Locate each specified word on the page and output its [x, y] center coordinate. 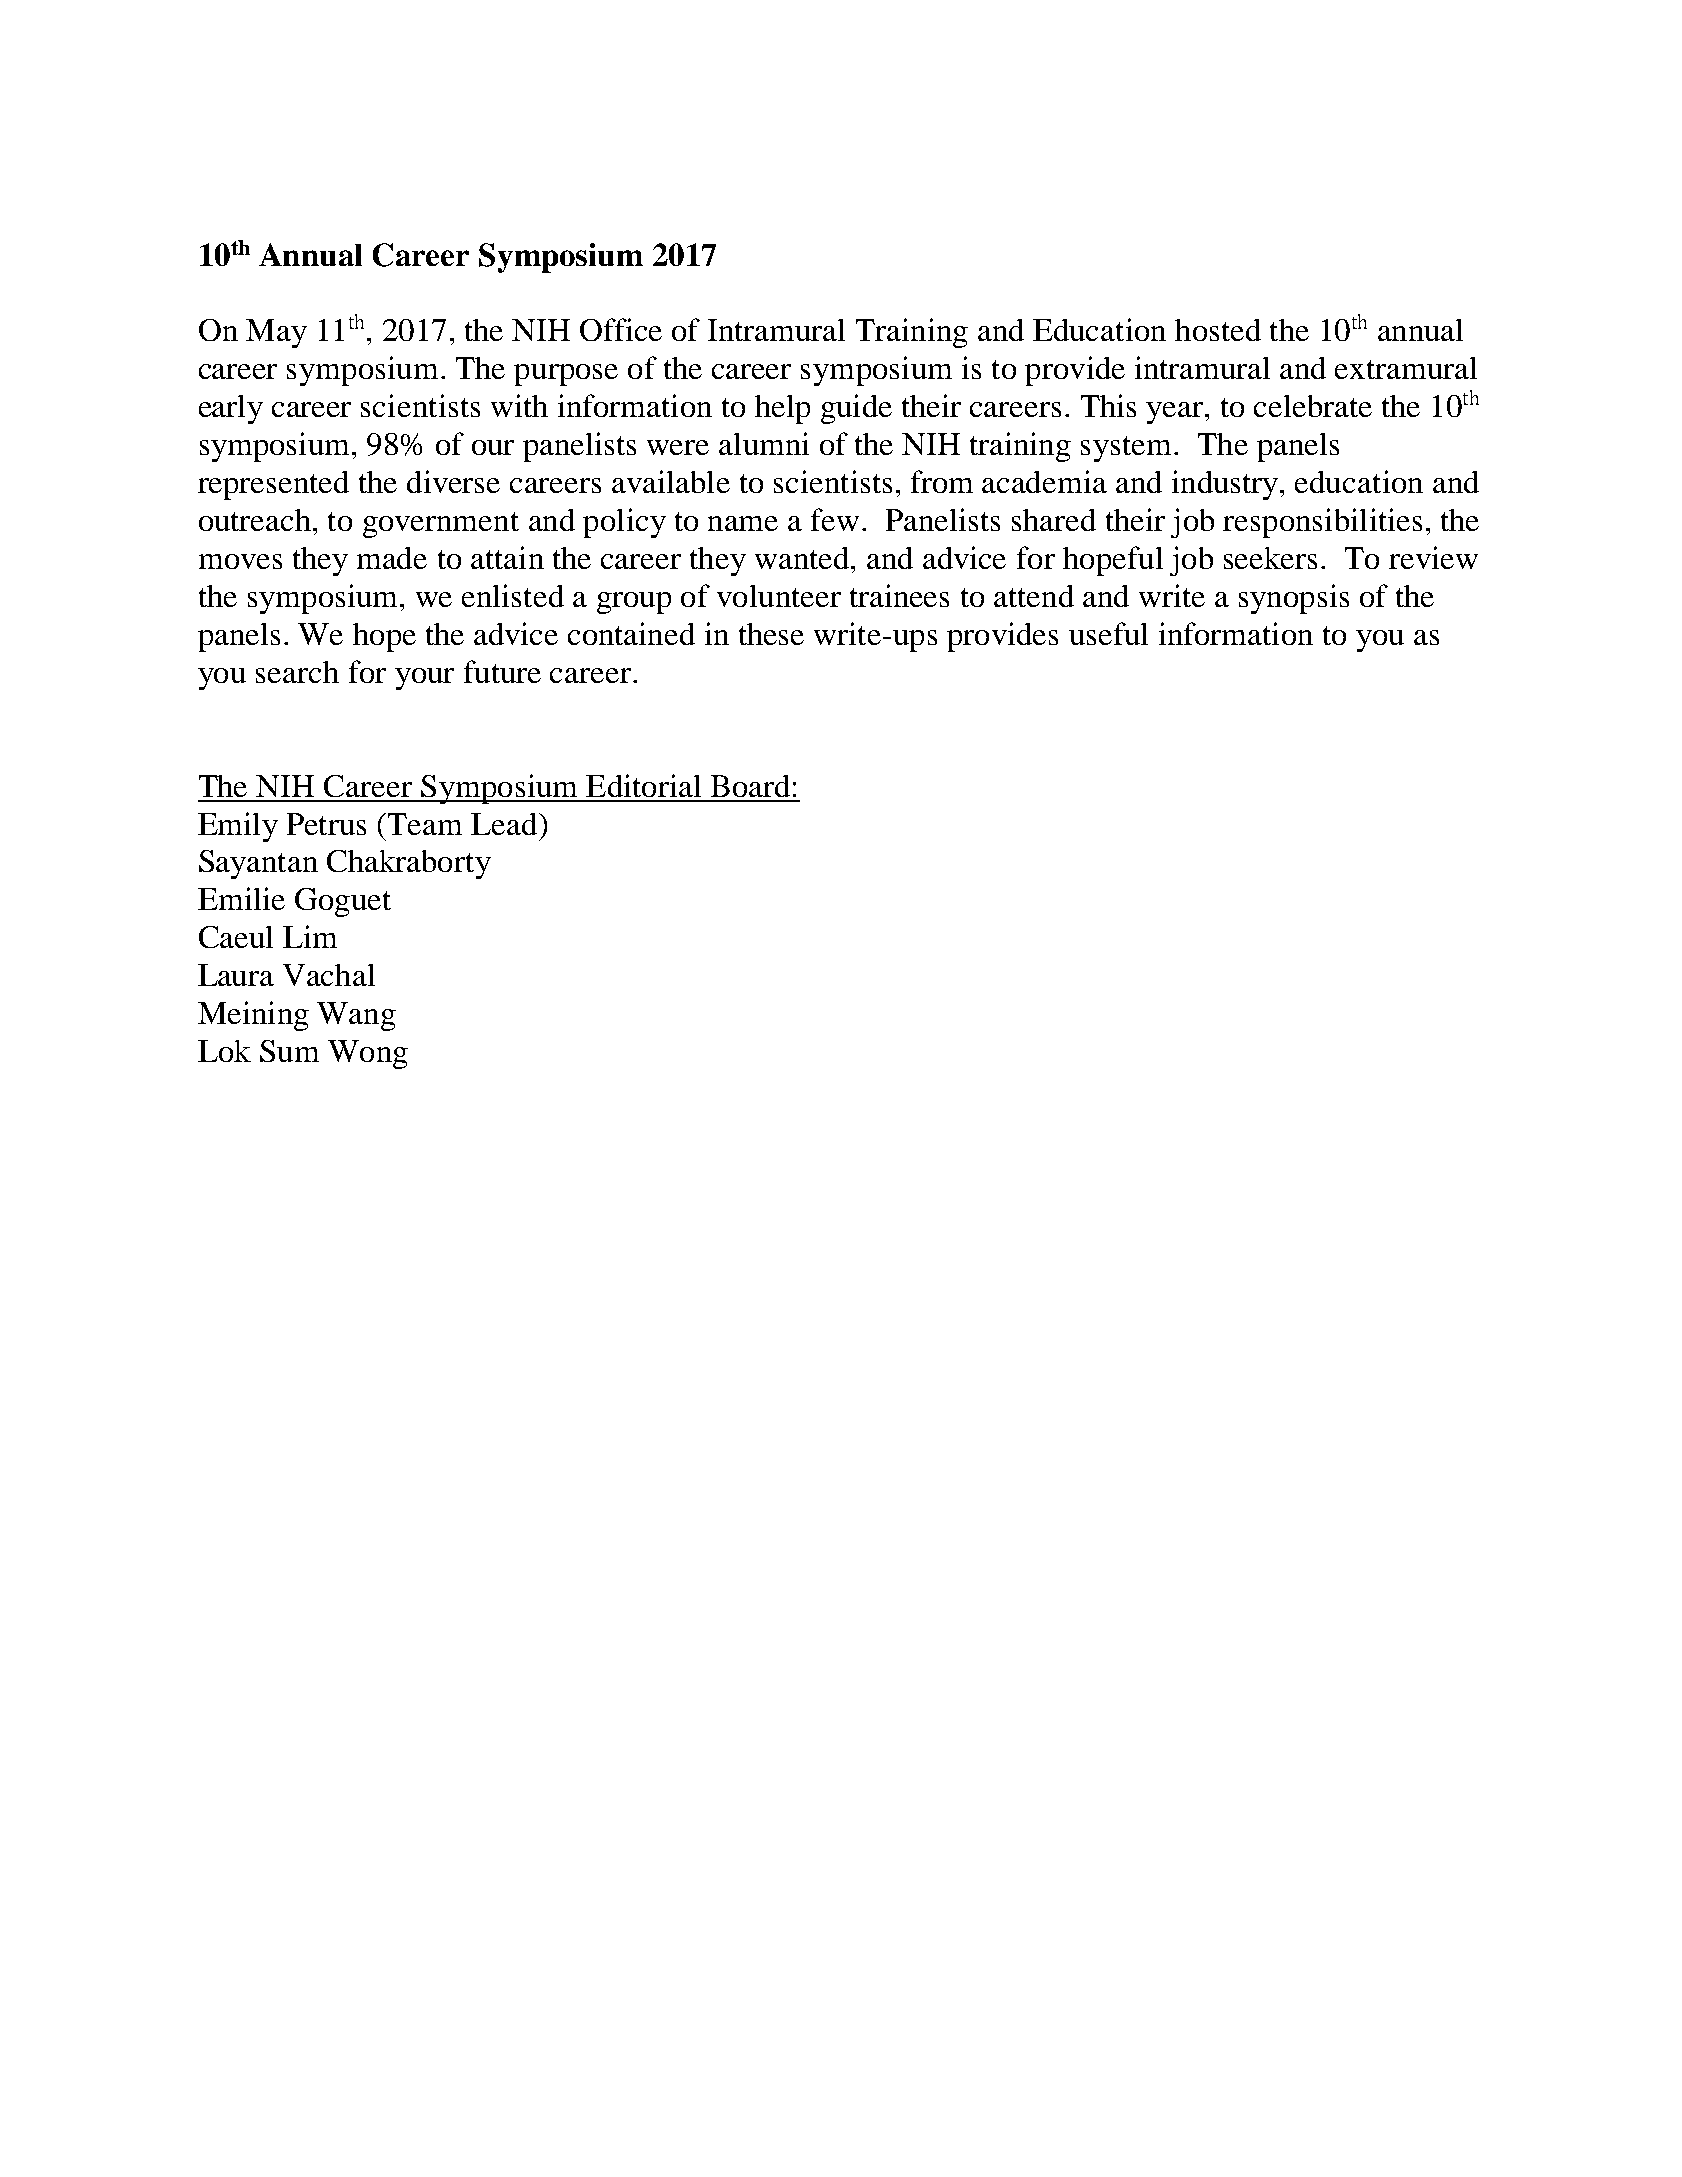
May [276, 333]
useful [1108, 633]
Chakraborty [409, 864]
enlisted [513, 595]
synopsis [1294, 599]
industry [1226, 485]
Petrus [326, 824]
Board [750, 786]
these [771, 634]
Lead [505, 824]
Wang [356, 1016]
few [835, 519]
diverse [453, 481]
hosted [1218, 330]
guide [856, 409]
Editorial [643, 785]
